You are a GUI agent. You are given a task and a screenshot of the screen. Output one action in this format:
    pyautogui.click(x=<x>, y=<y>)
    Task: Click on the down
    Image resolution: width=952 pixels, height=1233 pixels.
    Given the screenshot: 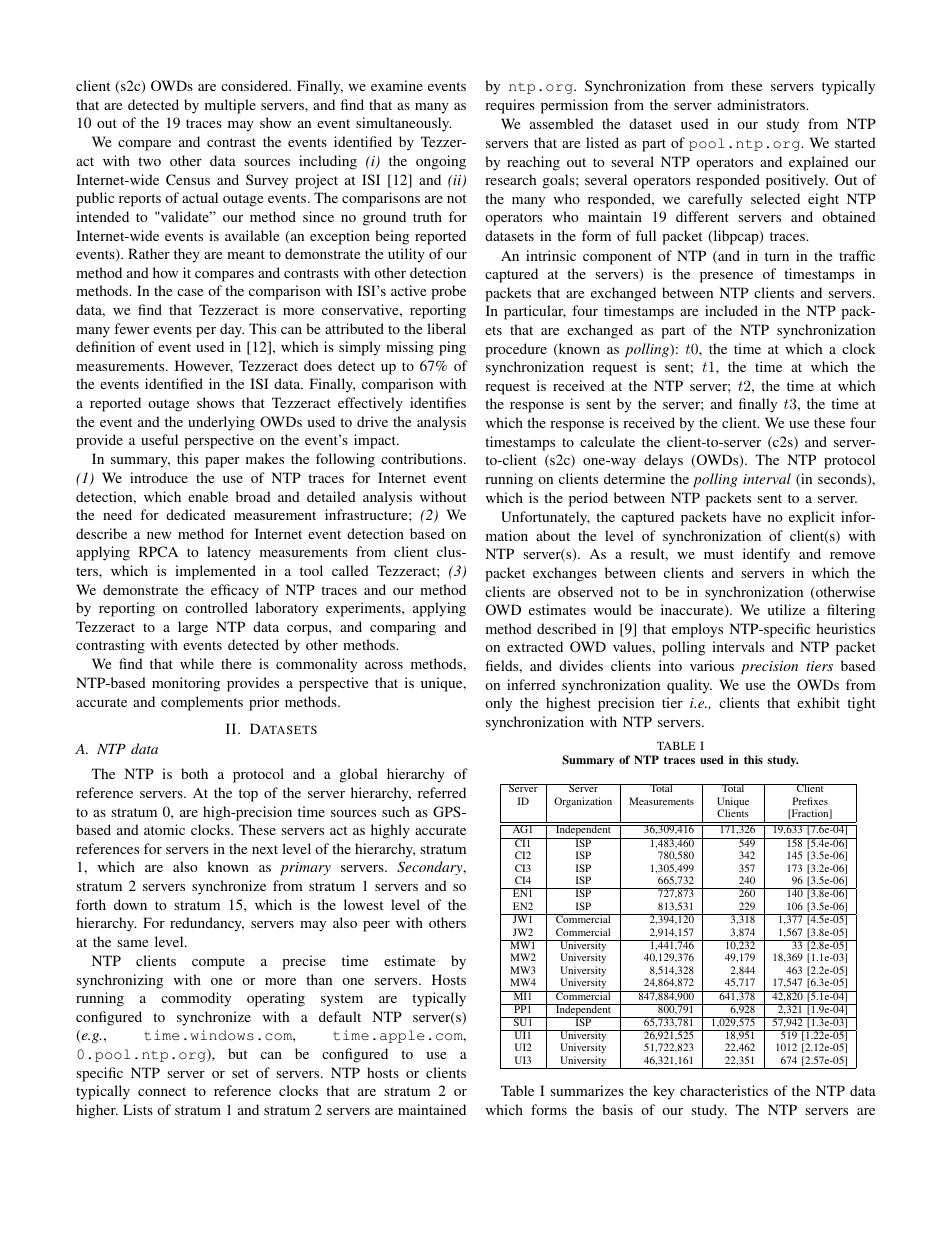 What is the action you would take?
    pyautogui.click(x=130, y=904)
